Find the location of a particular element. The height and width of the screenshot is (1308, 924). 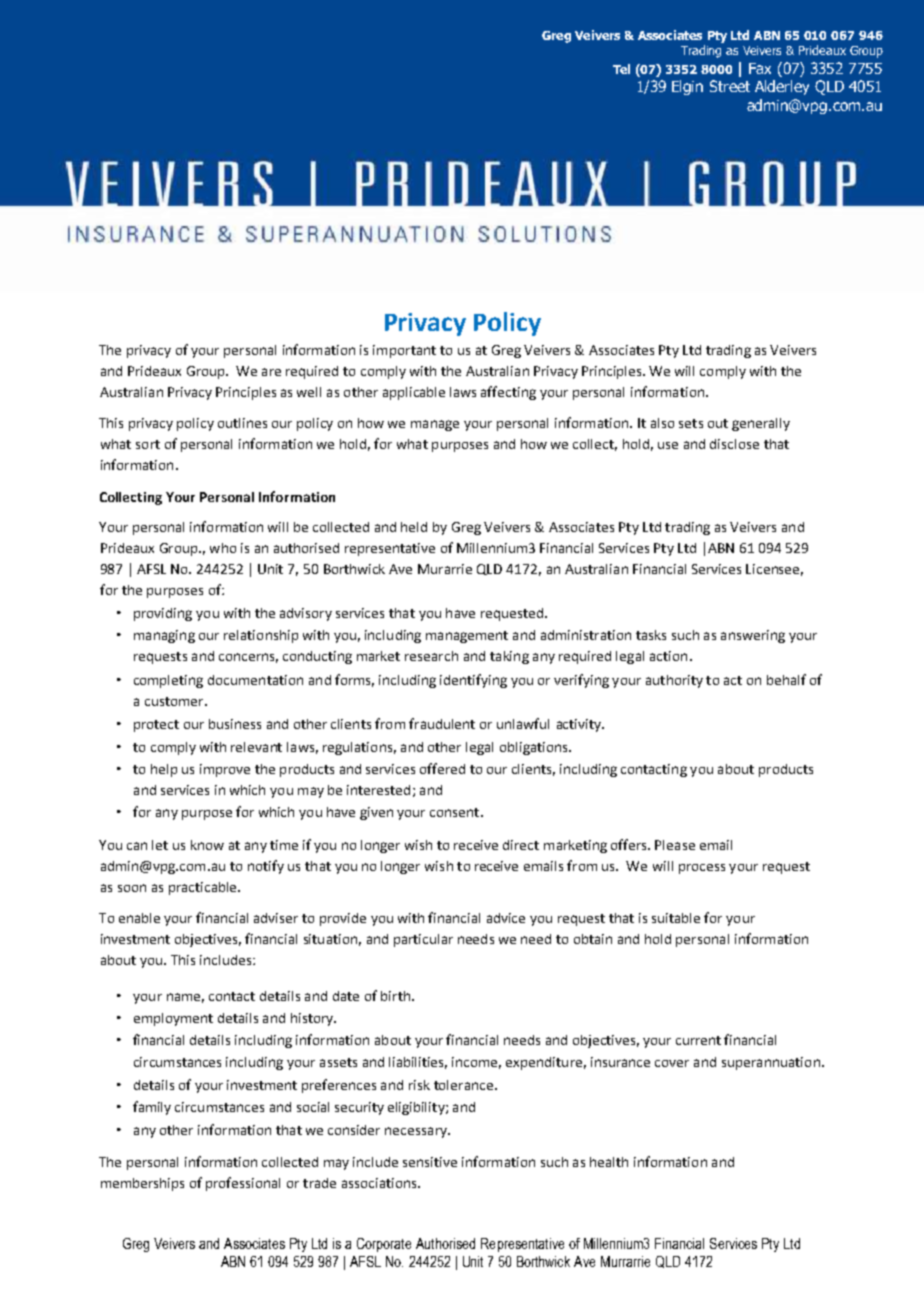

sensitive is located at coordinates (430, 1162).
